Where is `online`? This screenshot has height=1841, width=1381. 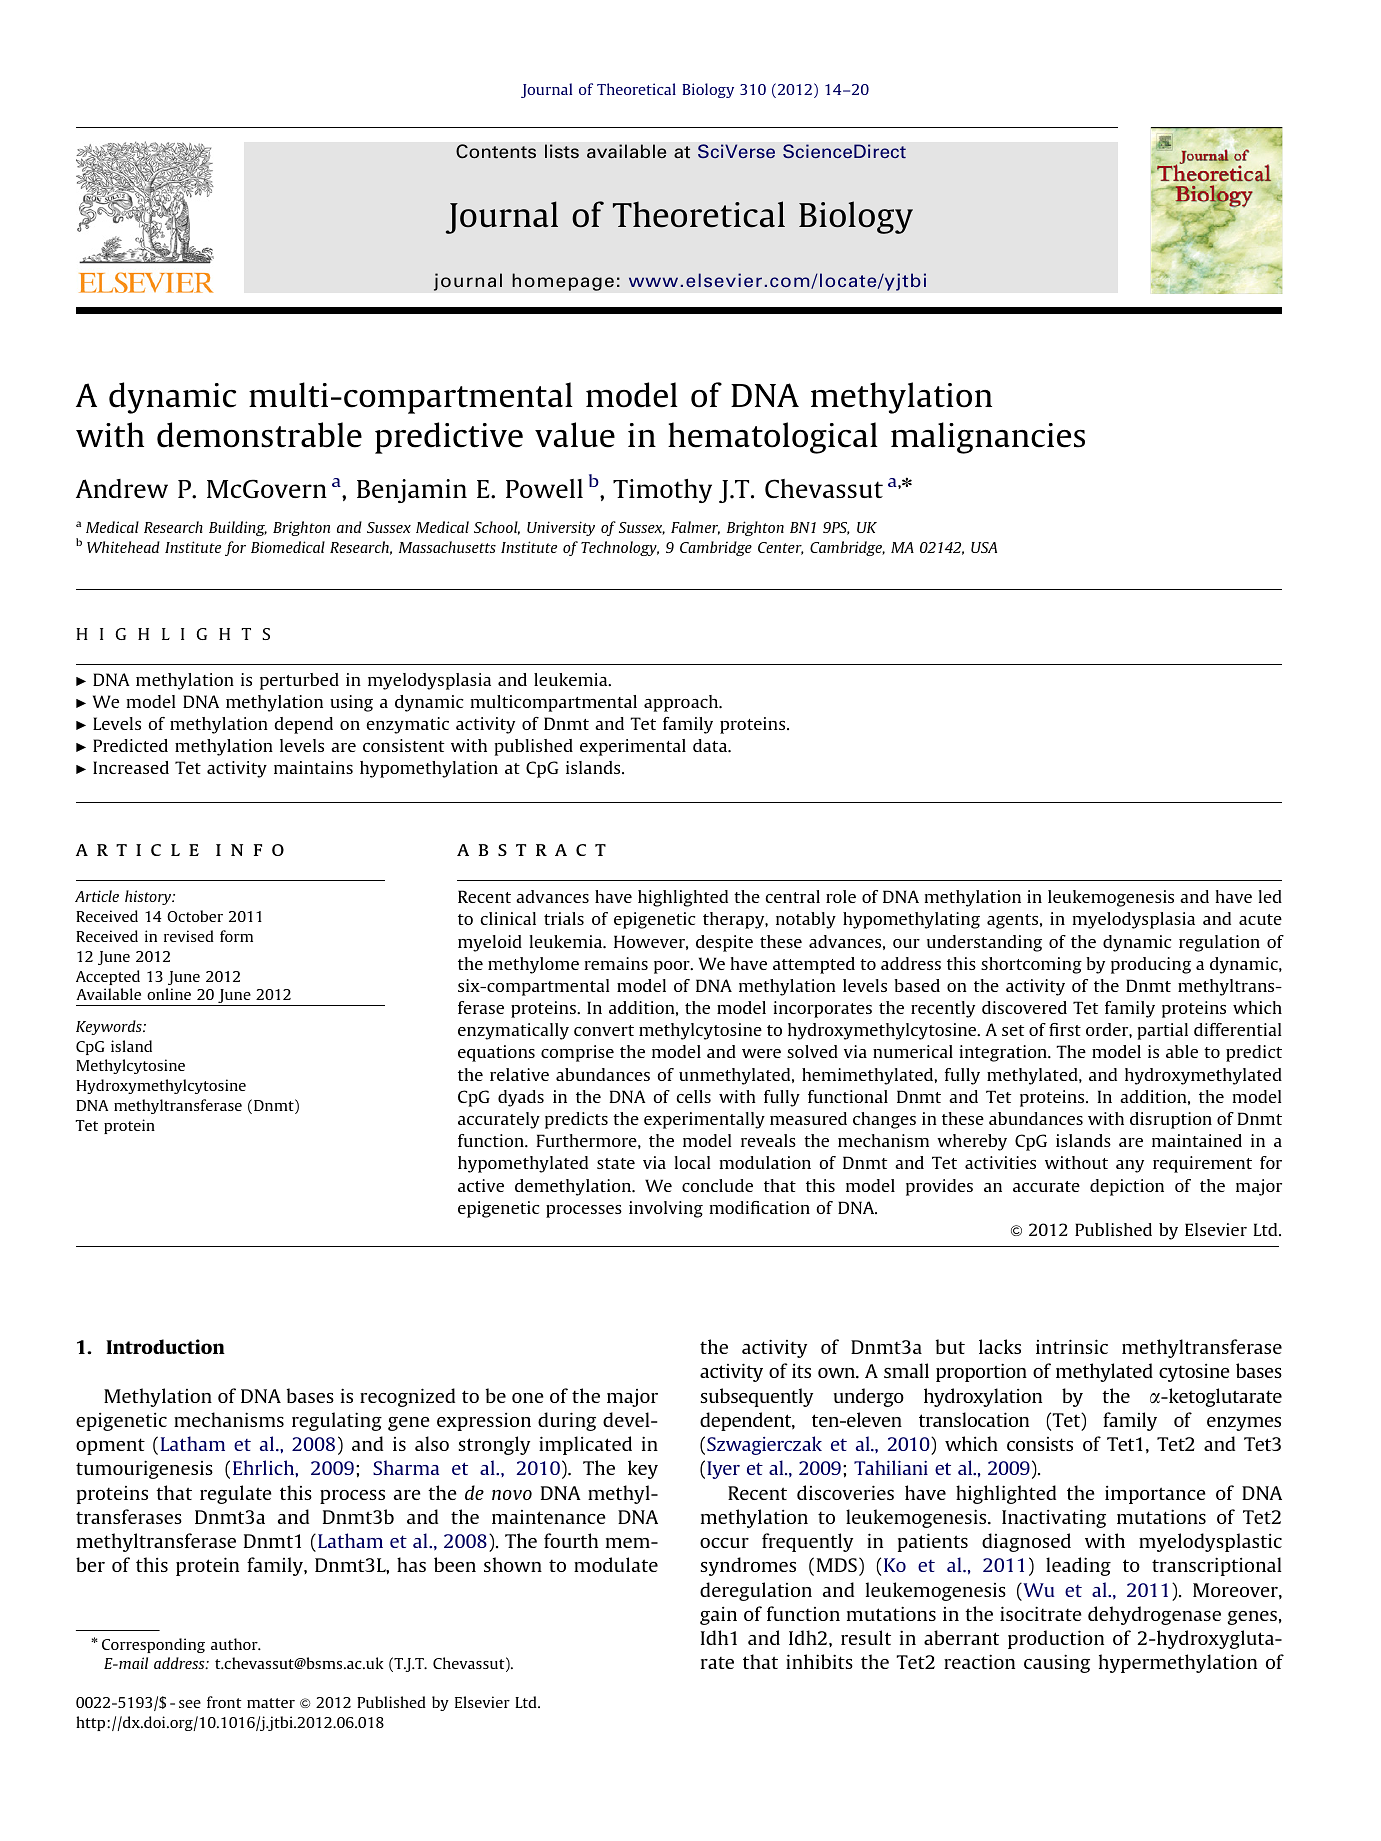
online is located at coordinates (169, 994).
